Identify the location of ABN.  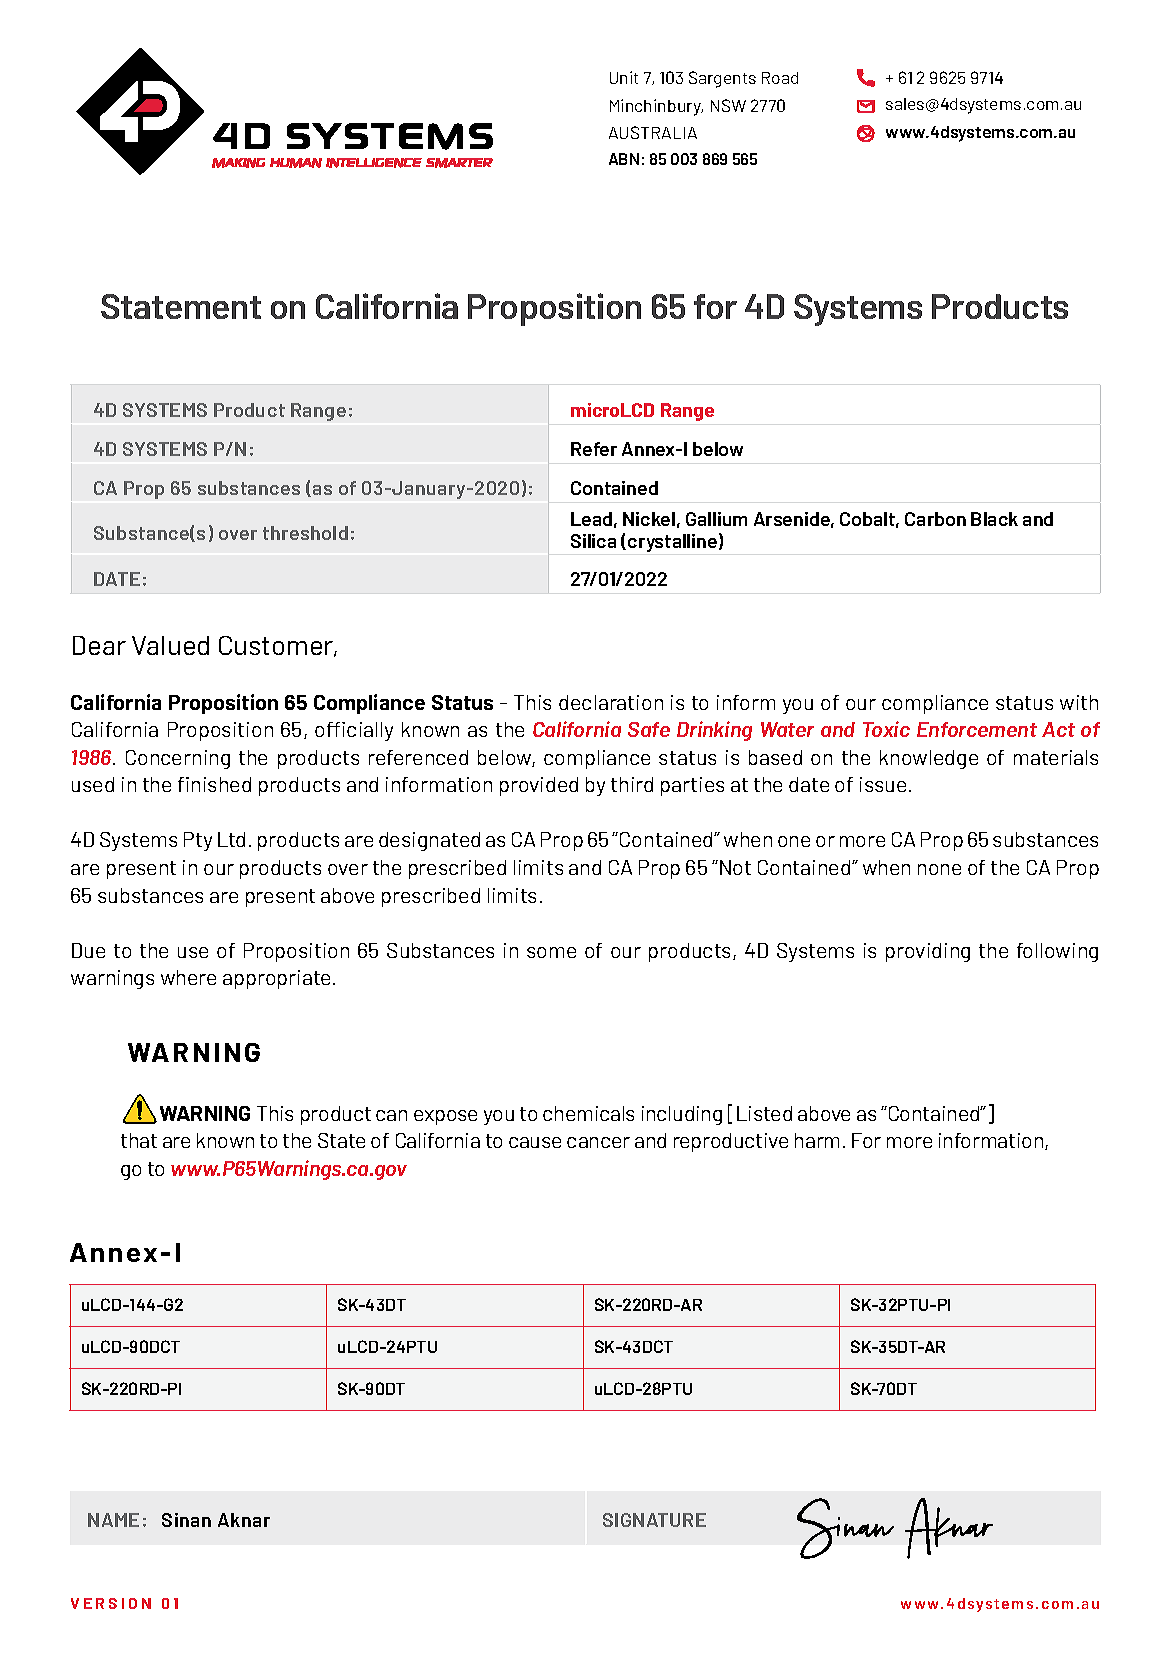
(624, 159).
